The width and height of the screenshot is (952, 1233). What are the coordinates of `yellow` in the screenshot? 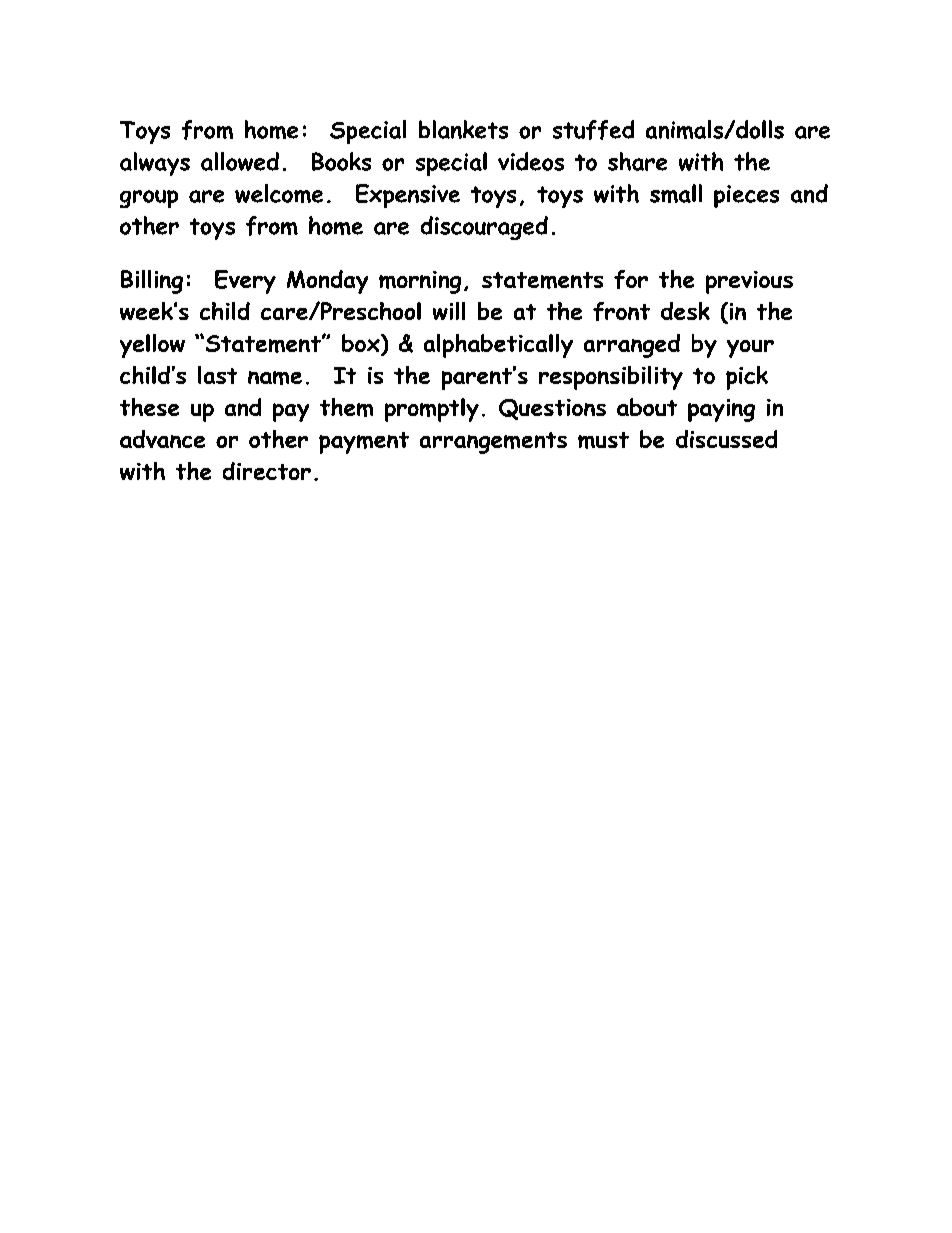 It's located at (152, 346).
